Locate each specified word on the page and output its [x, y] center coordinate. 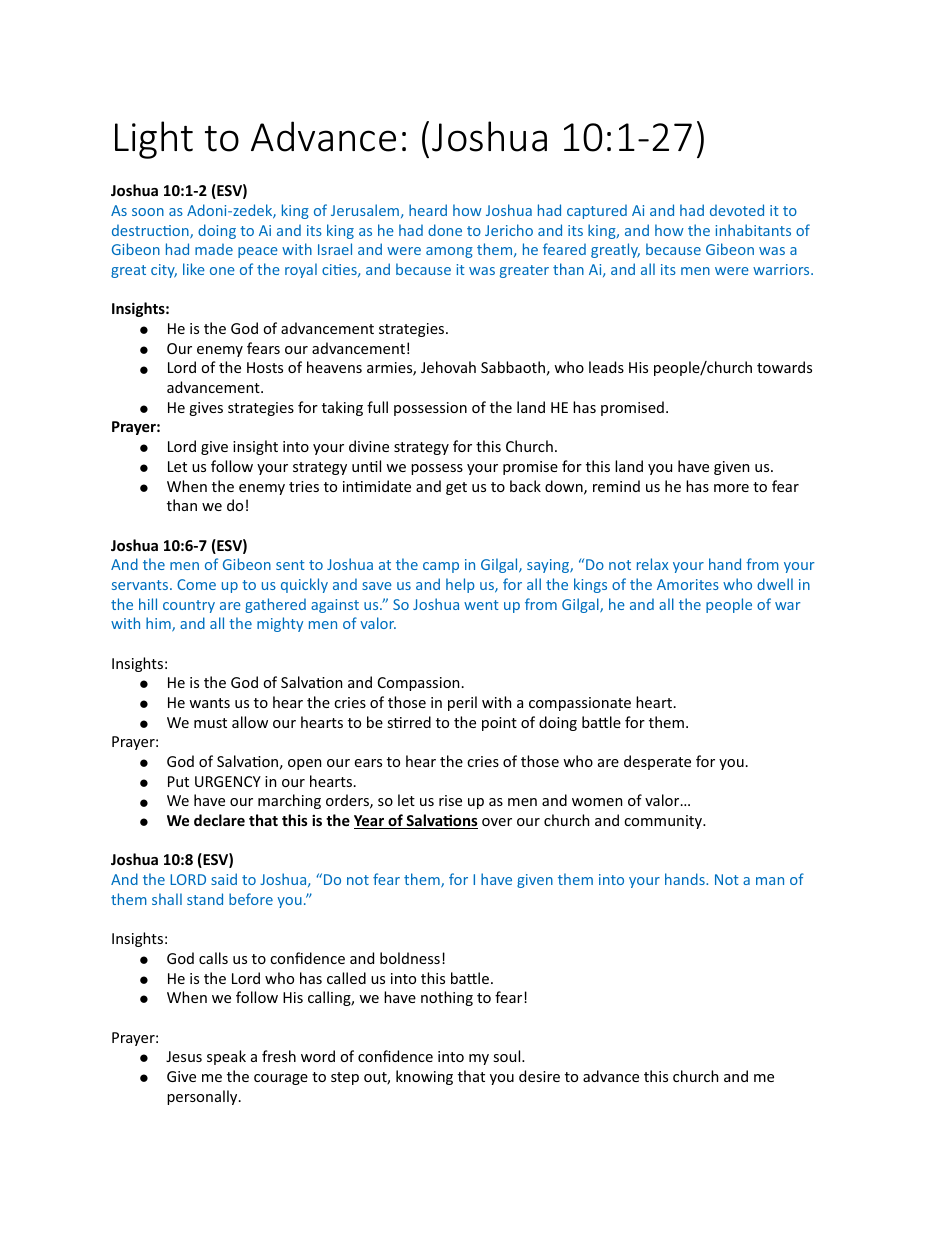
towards [784, 367]
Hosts [265, 367]
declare [219, 820]
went [481, 605]
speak [226, 1057]
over [497, 822]
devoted [737, 210]
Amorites [688, 584]
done [445, 230]
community [664, 822]
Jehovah [448, 367]
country [189, 606]
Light [154, 140]
